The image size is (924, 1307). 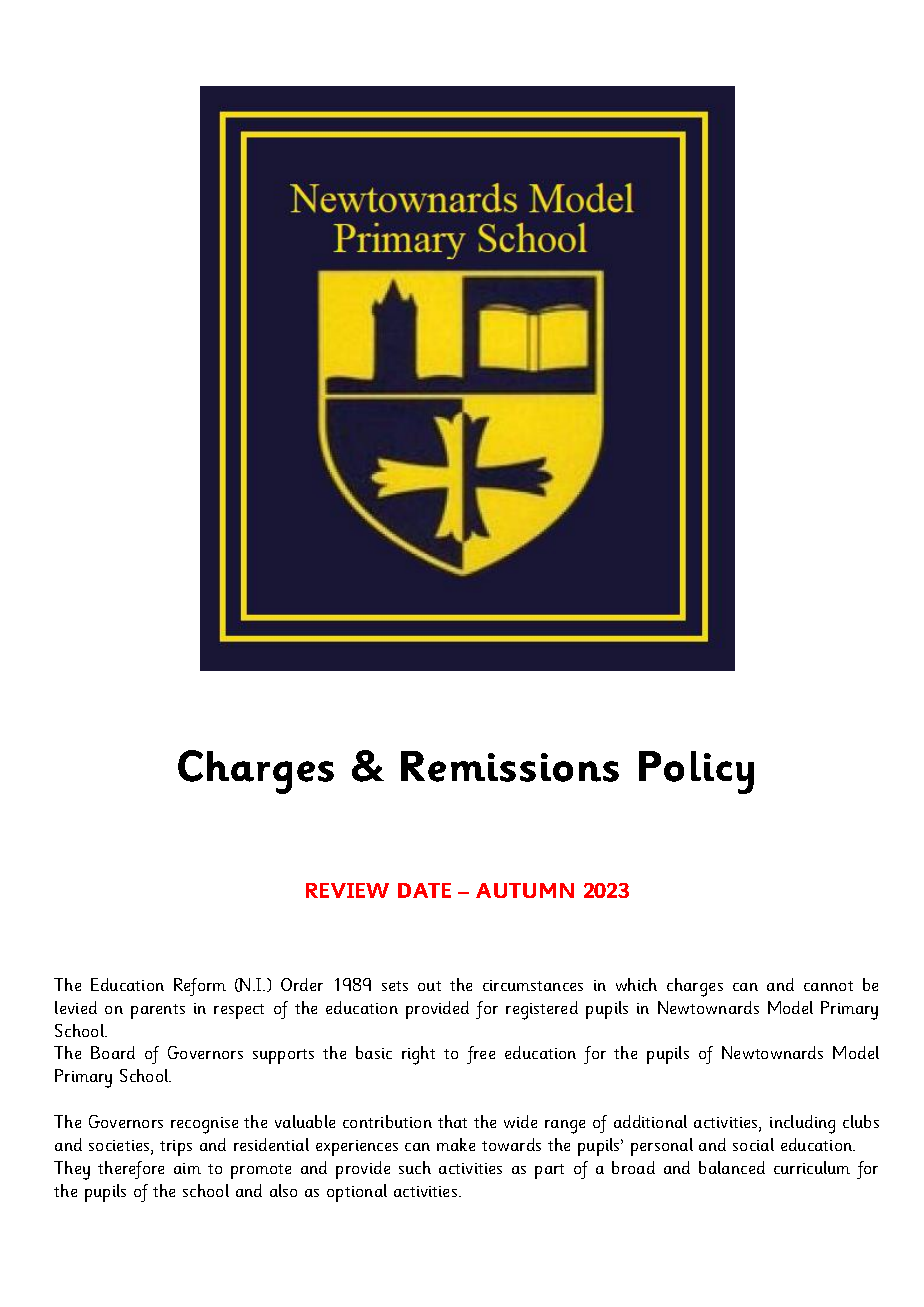 What do you see at coordinates (429, 986) in the screenshot?
I see `out` at bounding box center [429, 986].
